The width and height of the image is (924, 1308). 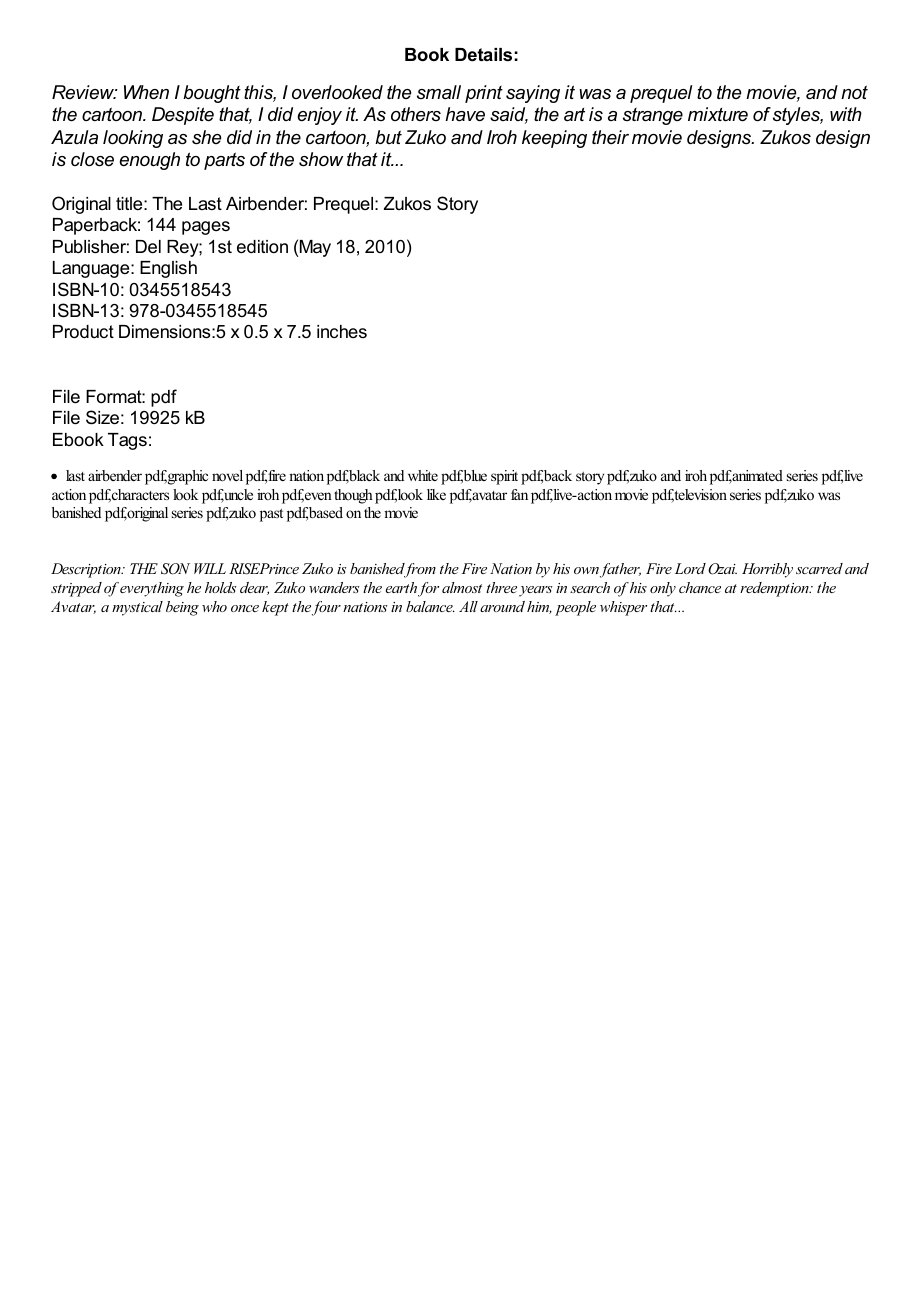 What do you see at coordinates (519, 494) in the image?
I see `fan` at bounding box center [519, 494].
